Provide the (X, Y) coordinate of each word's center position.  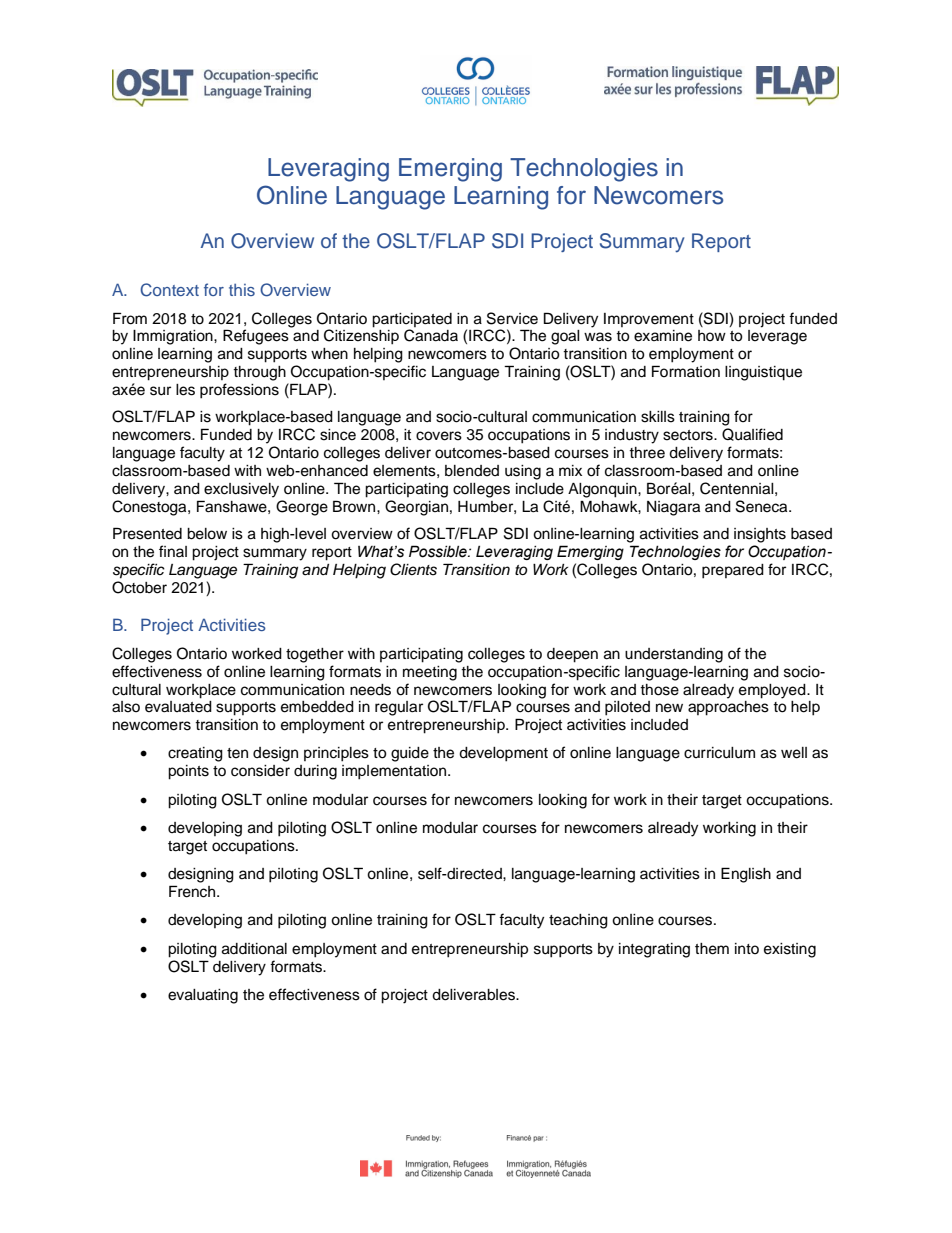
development (503, 754)
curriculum (719, 753)
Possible (439, 551)
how (712, 335)
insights (760, 535)
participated (412, 320)
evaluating (203, 996)
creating (195, 754)
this (242, 290)
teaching (578, 921)
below (207, 534)
